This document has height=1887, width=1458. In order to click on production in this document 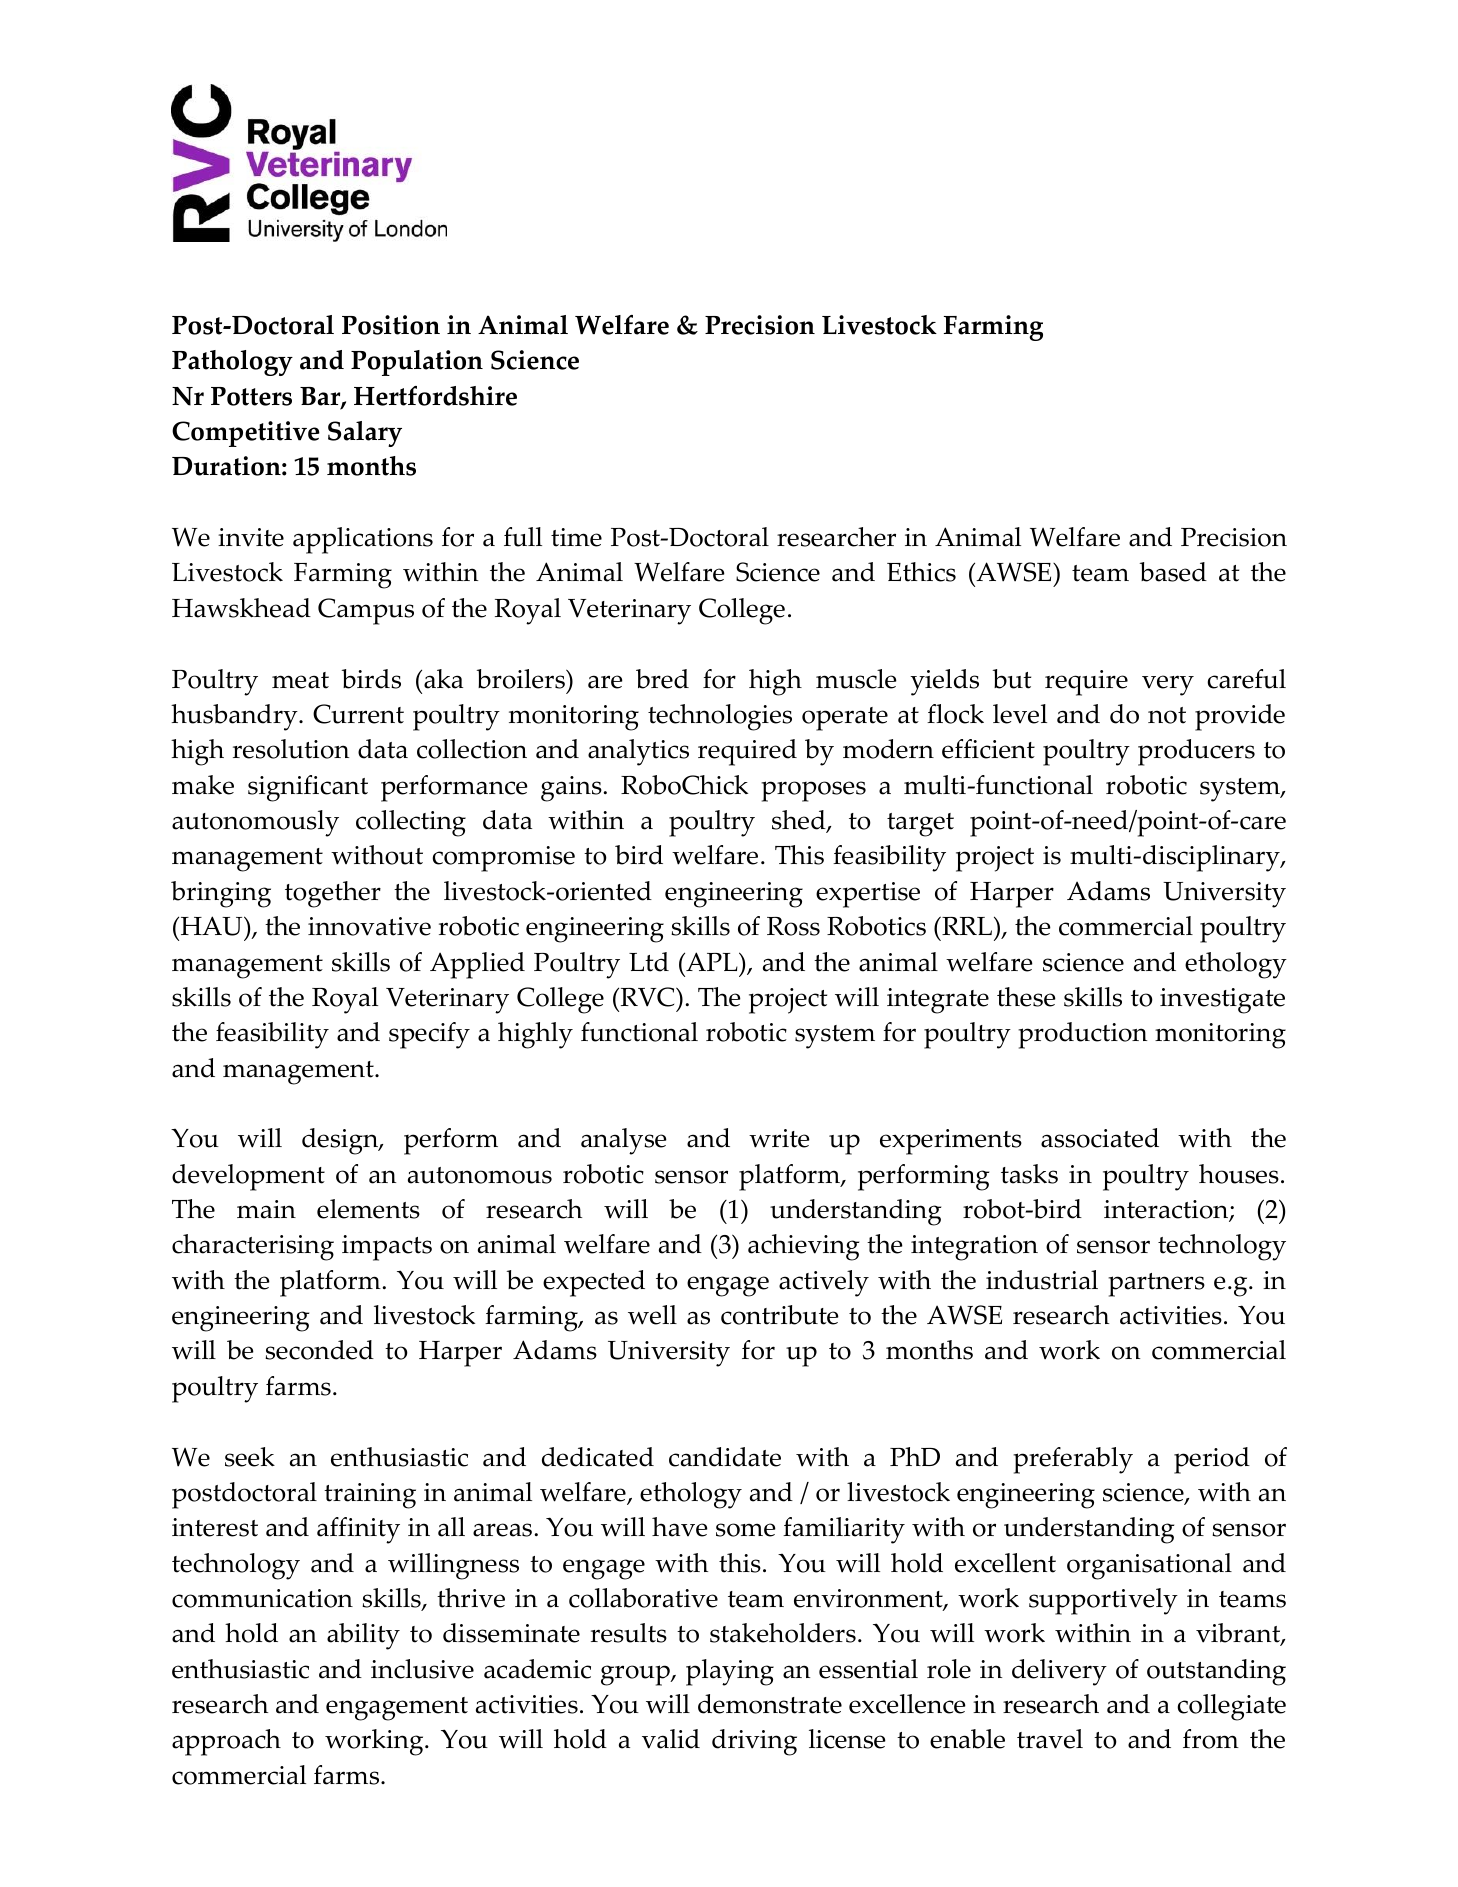, I will do `click(1082, 1035)`.
